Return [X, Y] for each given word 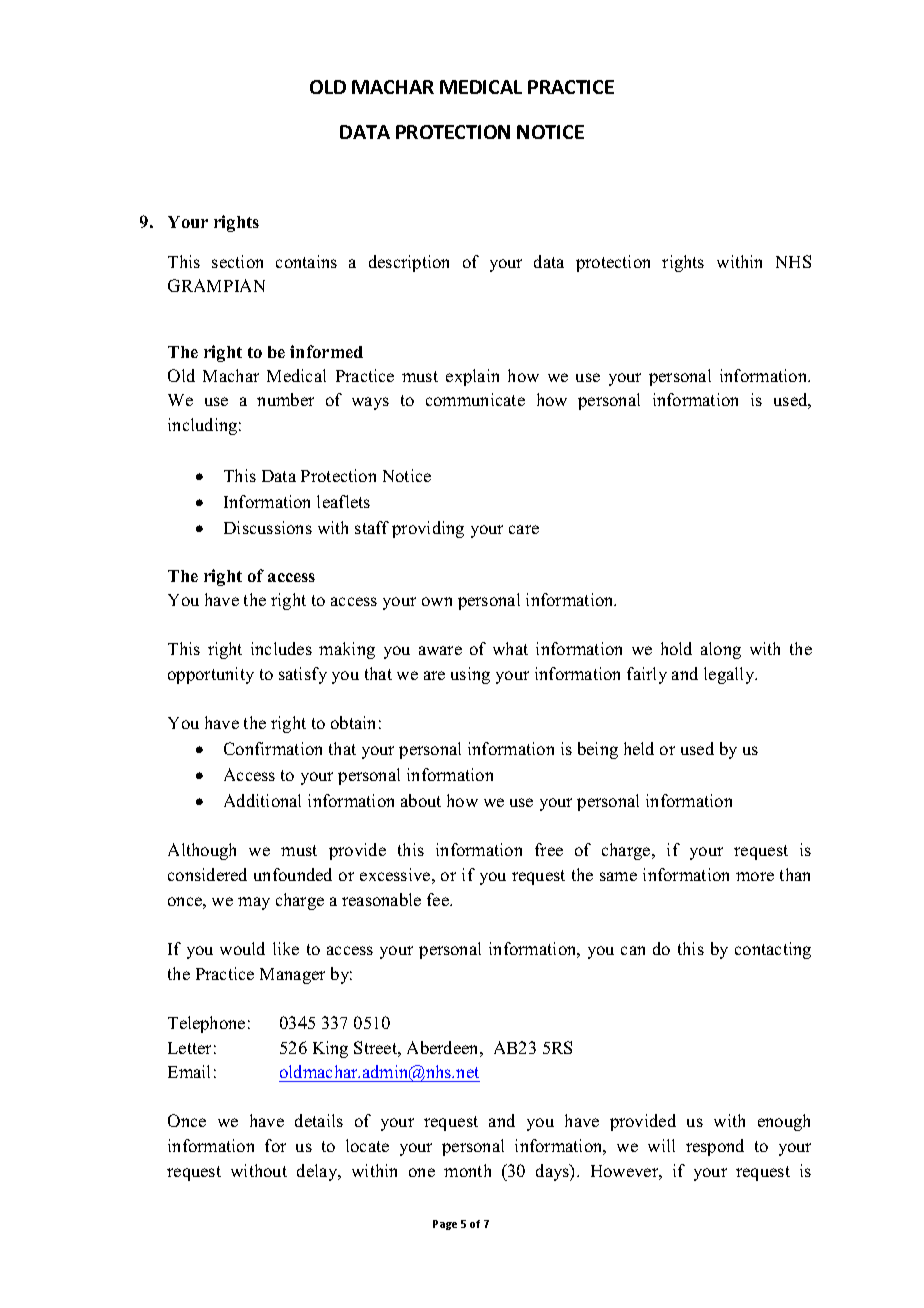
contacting [773, 950]
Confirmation [273, 748]
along [721, 650]
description [409, 263]
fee [439, 899]
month [467, 1170]
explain [472, 377]
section [237, 261]
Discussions [268, 527]
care [524, 529]
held [639, 748]
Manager [292, 976]
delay [318, 1172]
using [470, 675]
